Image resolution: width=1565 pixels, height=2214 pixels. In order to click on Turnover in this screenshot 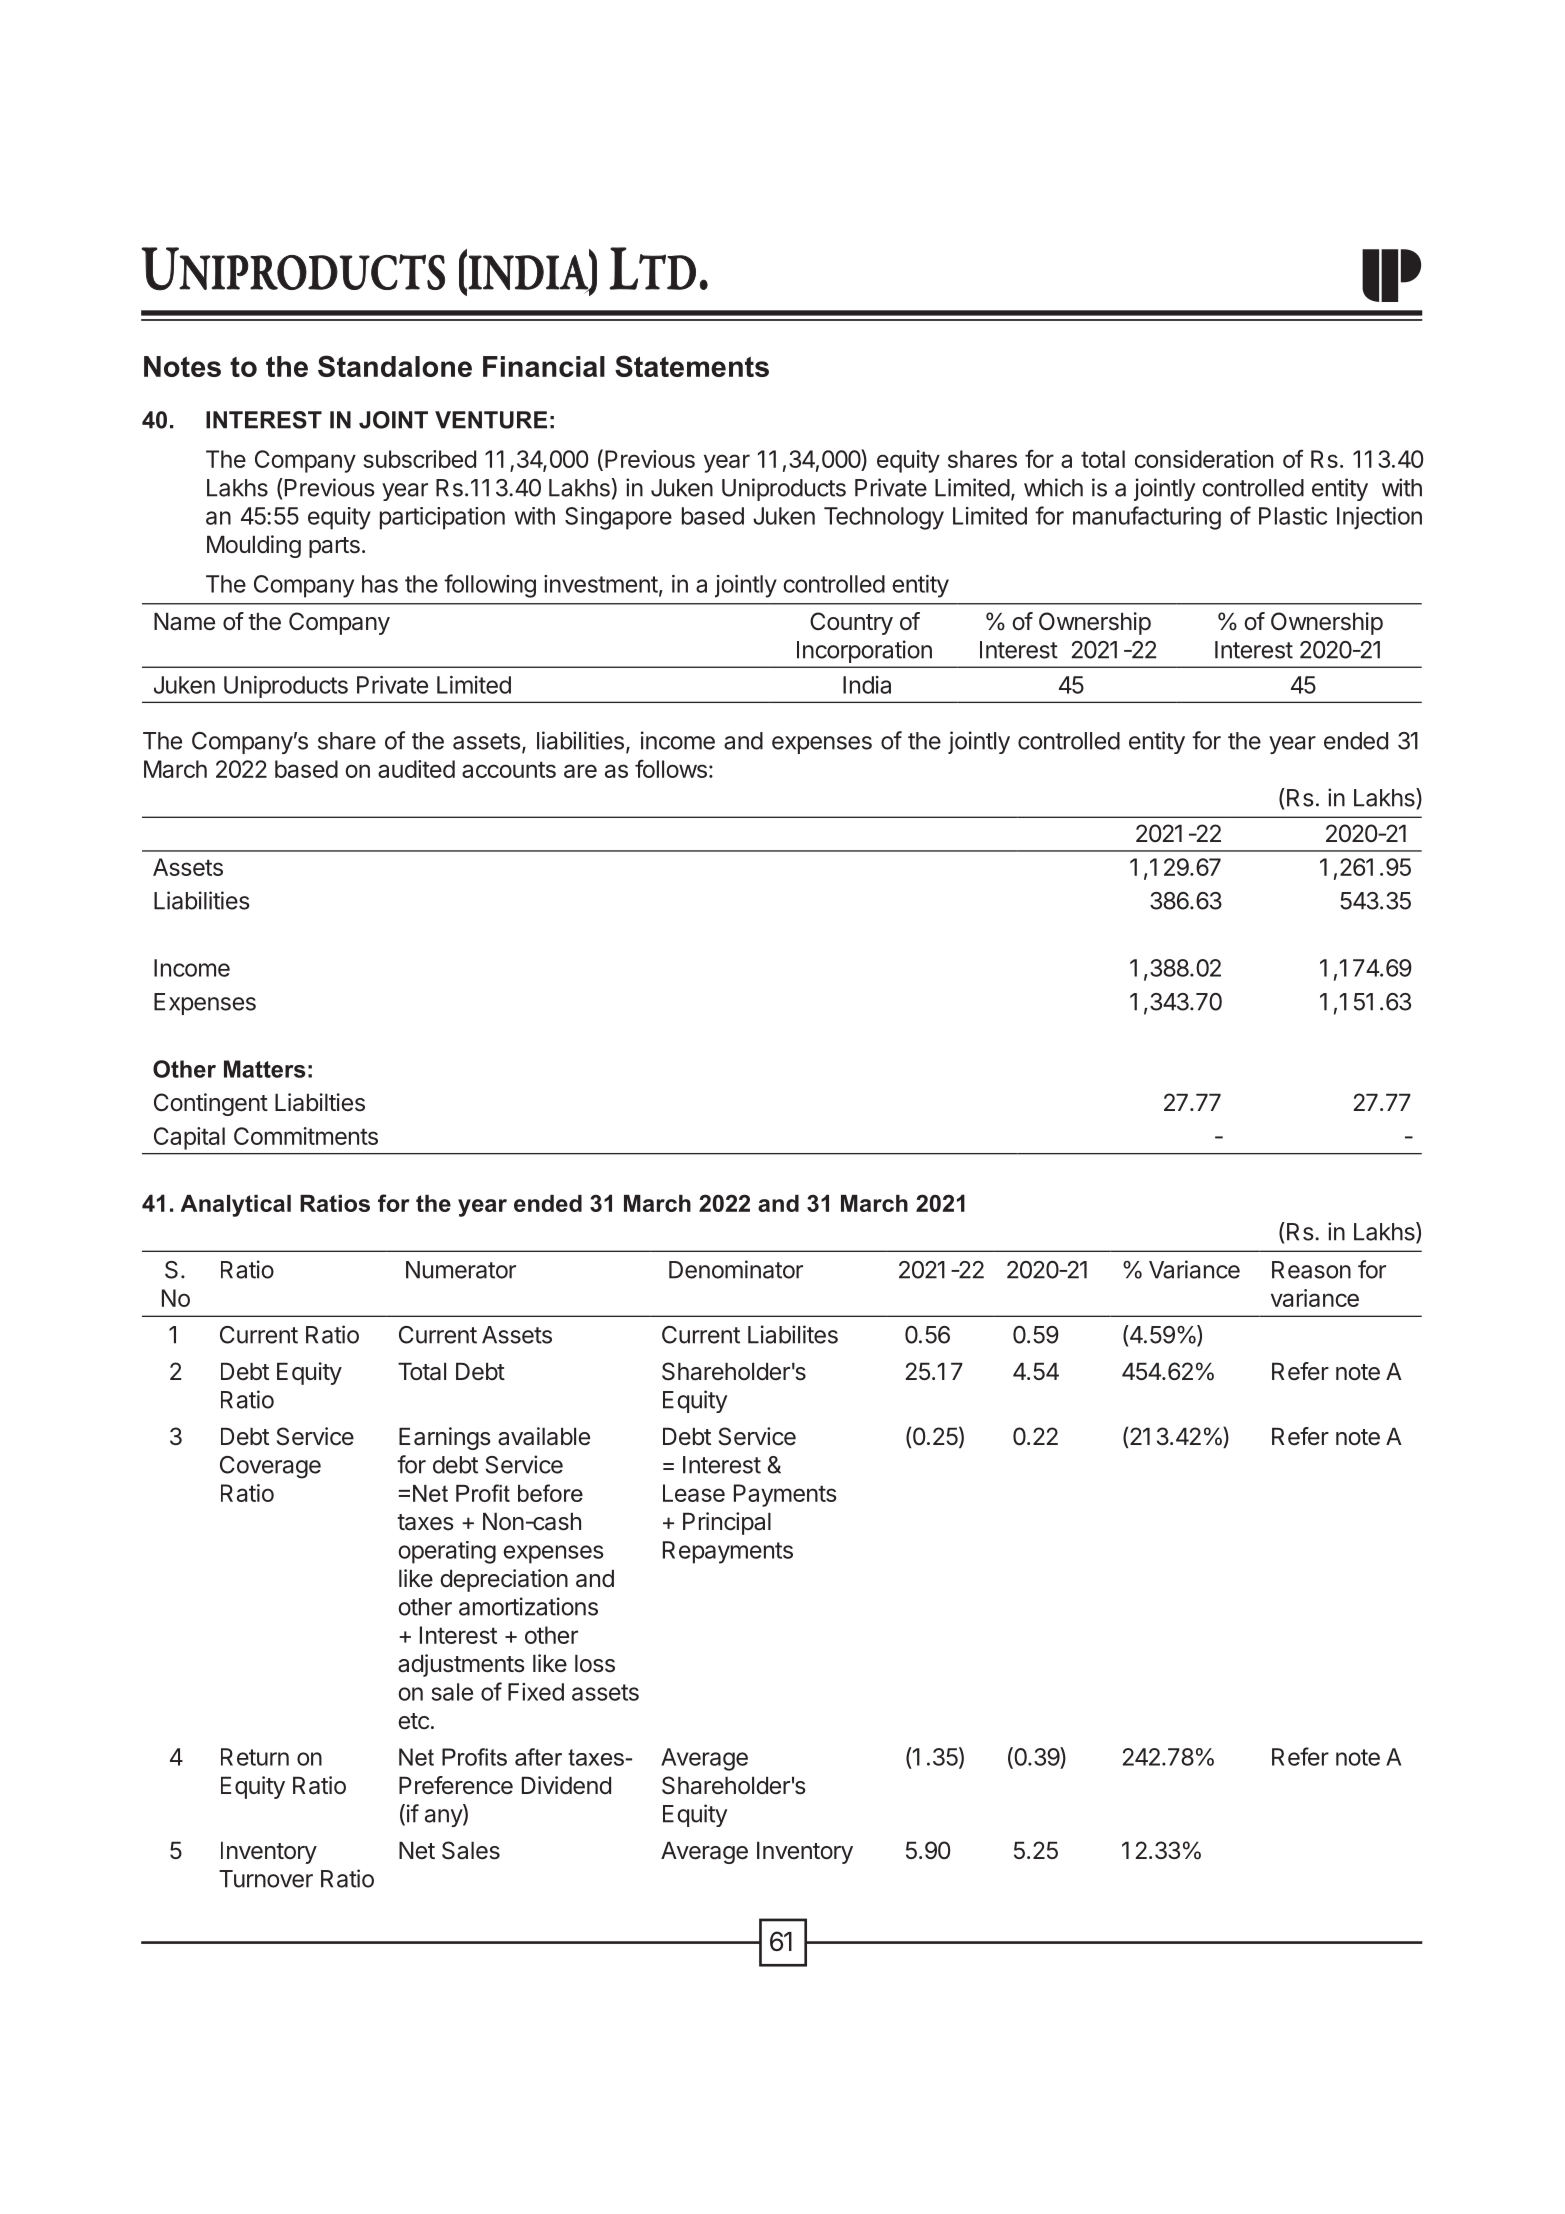, I will do `click(266, 1879)`.
